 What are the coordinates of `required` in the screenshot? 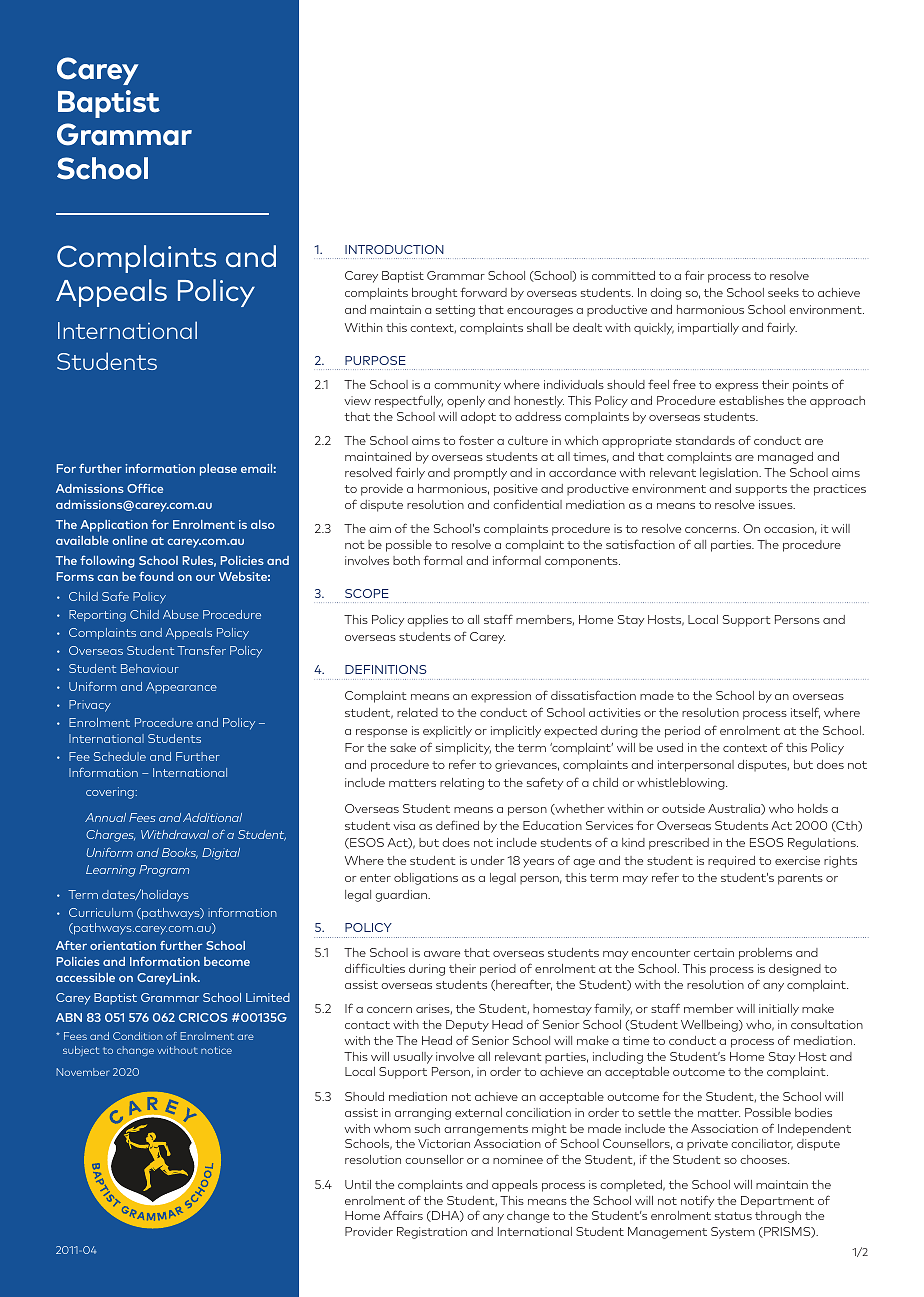 It's located at (731, 862).
